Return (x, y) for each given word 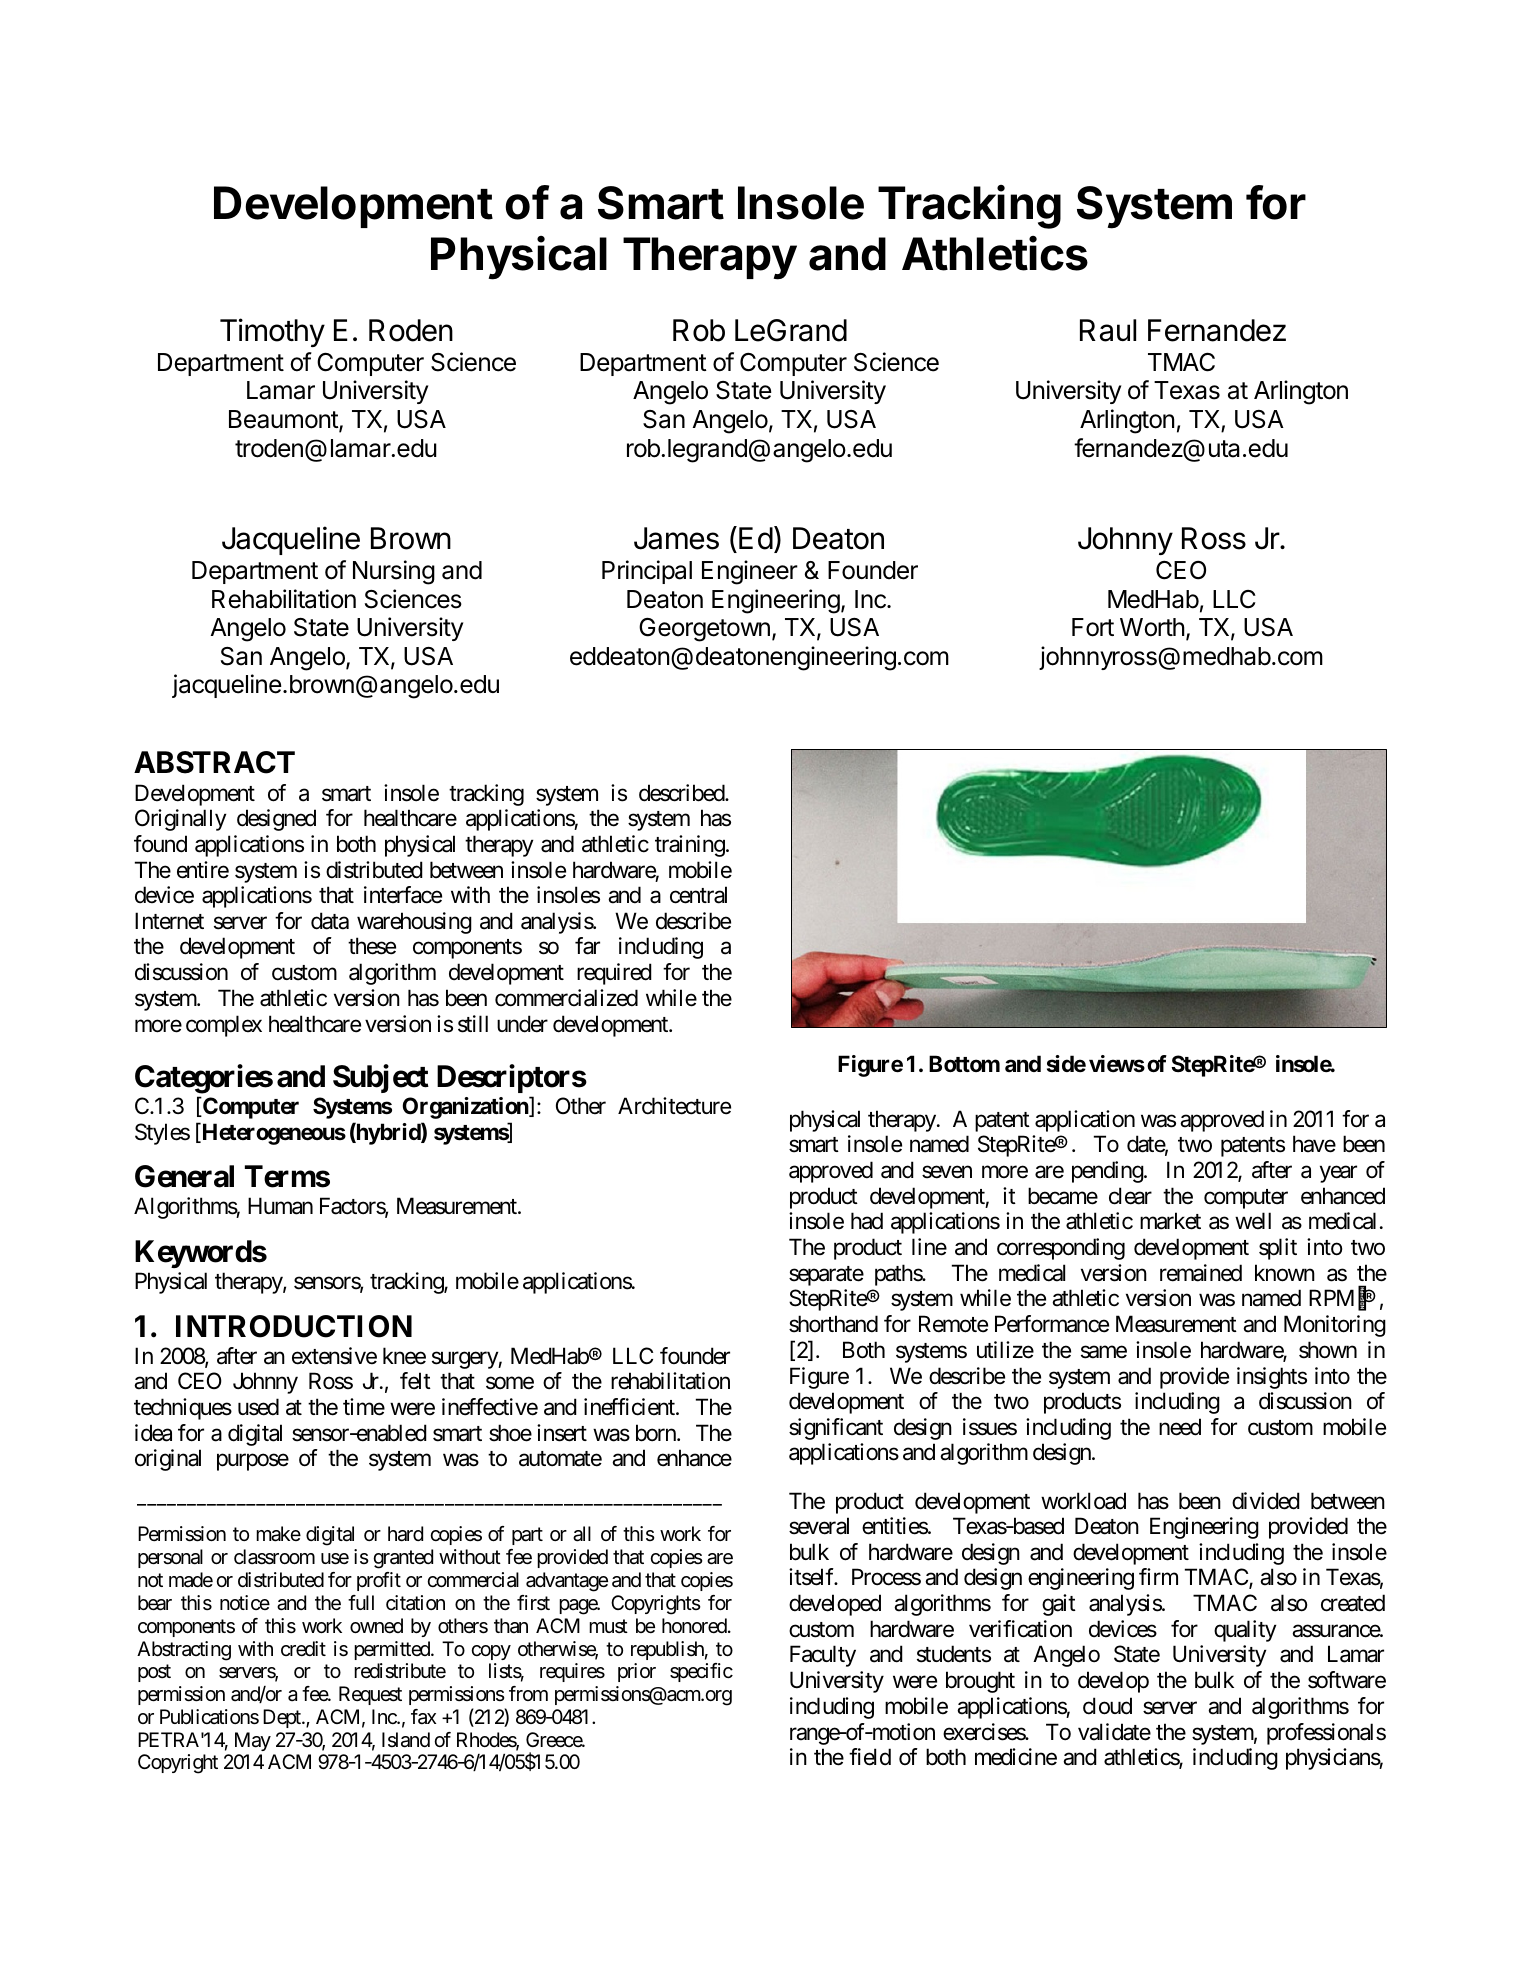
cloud (1107, 1706)
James (676, 538)
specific (701, 1672)
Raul (1108, 330)
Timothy (272, 332)
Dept (283, 1718)
